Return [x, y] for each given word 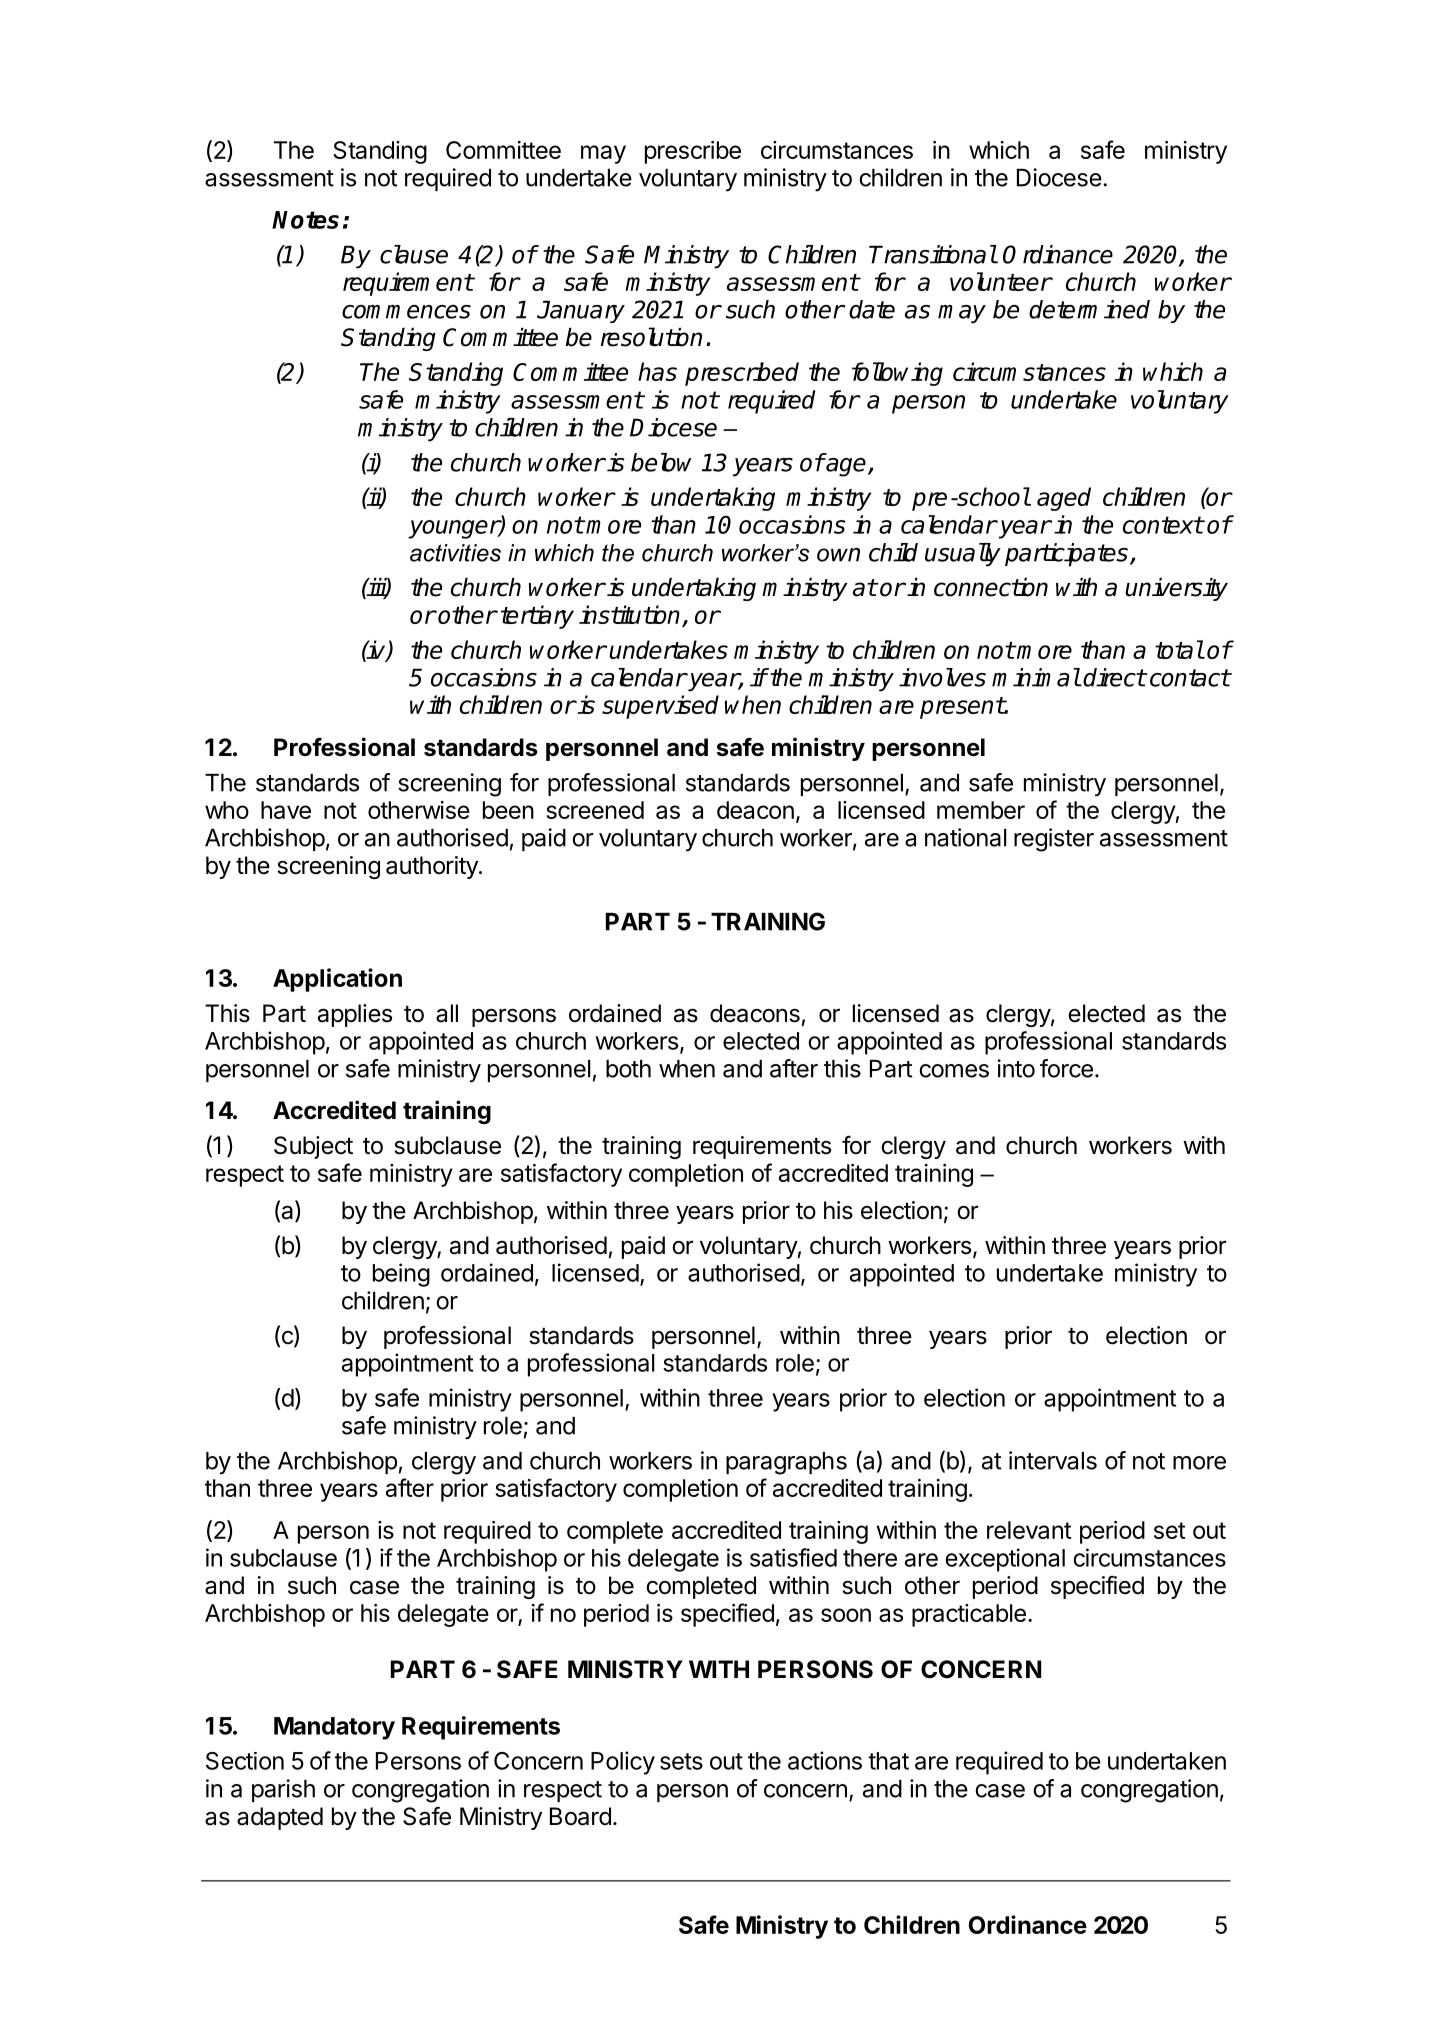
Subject [313, 1147]
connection [991, 587]
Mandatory [334, 1728]
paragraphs [786, 1463]
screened [595, 810]
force [1066, 1068]
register [1054, 840]
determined [1089, 309]
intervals [1053, 1460]
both [628, 1069]
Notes [305, 220]
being [401, 1275]
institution [631, 616]
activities [455, 553]
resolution [651, 337]
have [286, 810]
